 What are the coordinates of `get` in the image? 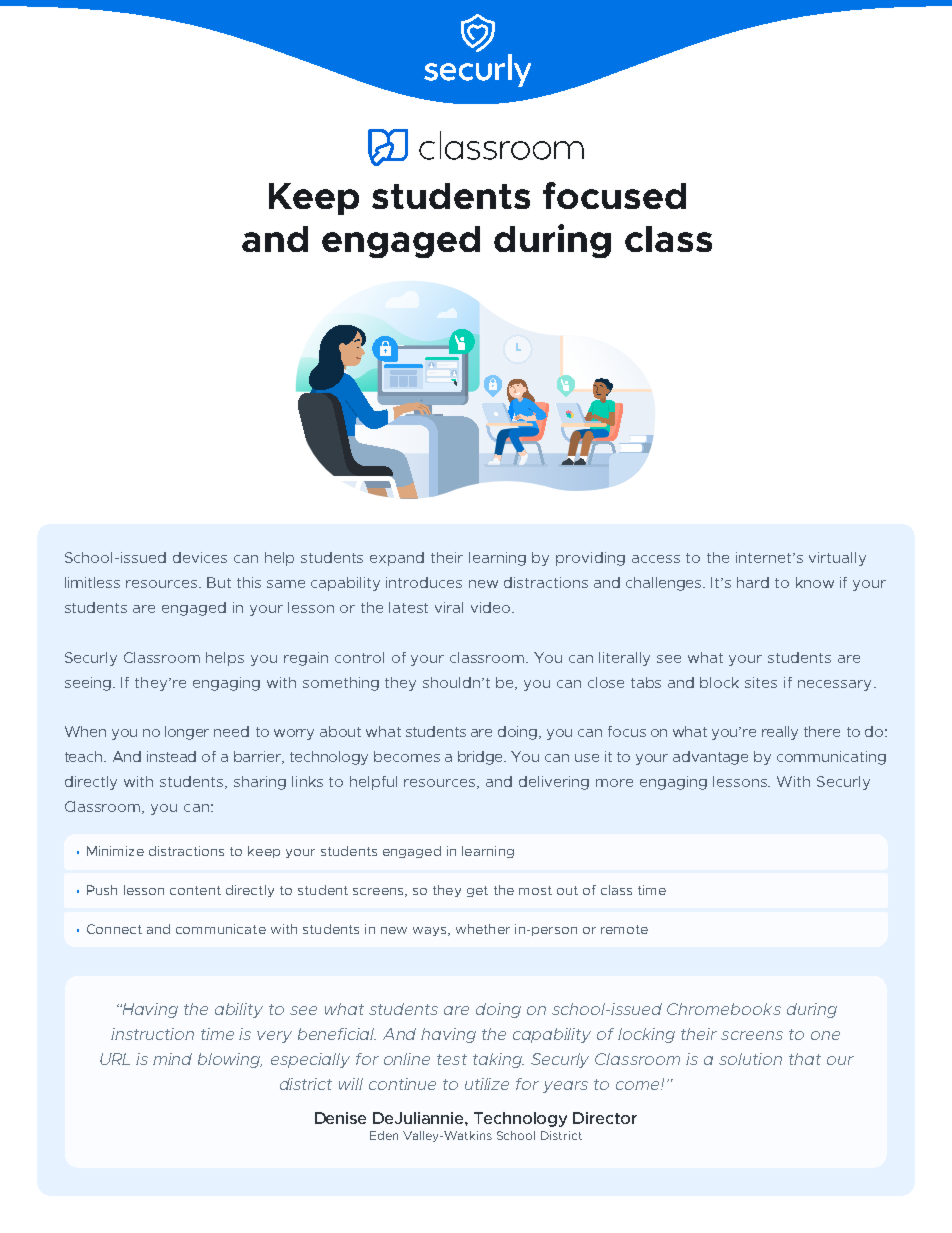 It's located at (477, 891).
